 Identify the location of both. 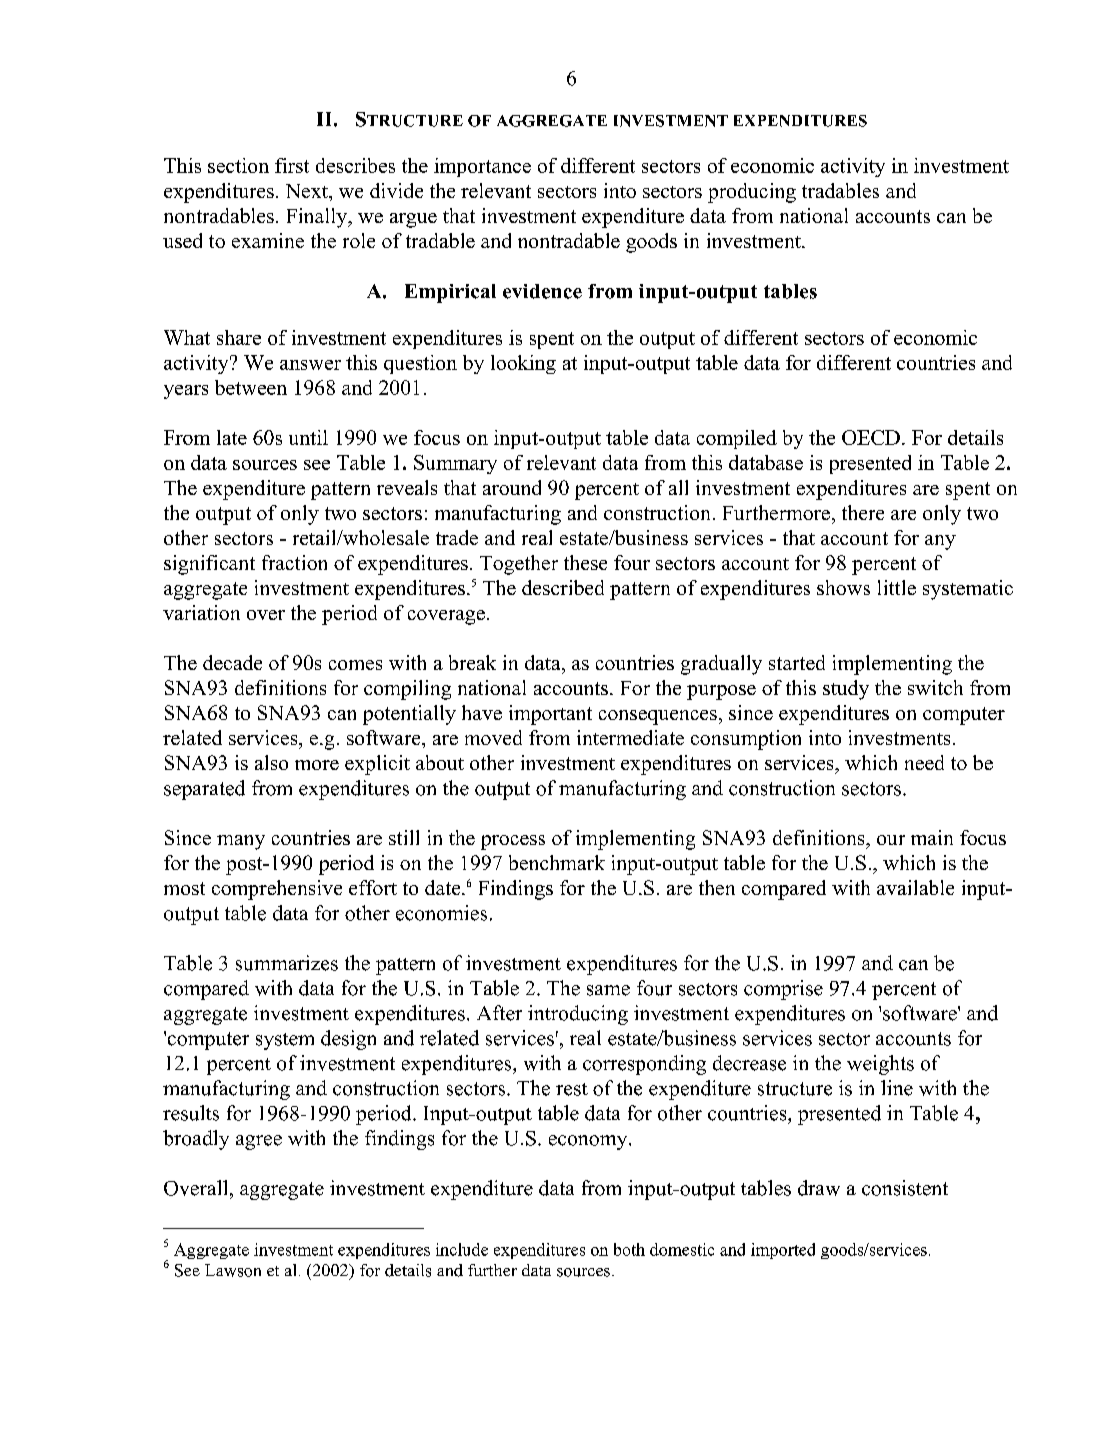
(629, 1249).
